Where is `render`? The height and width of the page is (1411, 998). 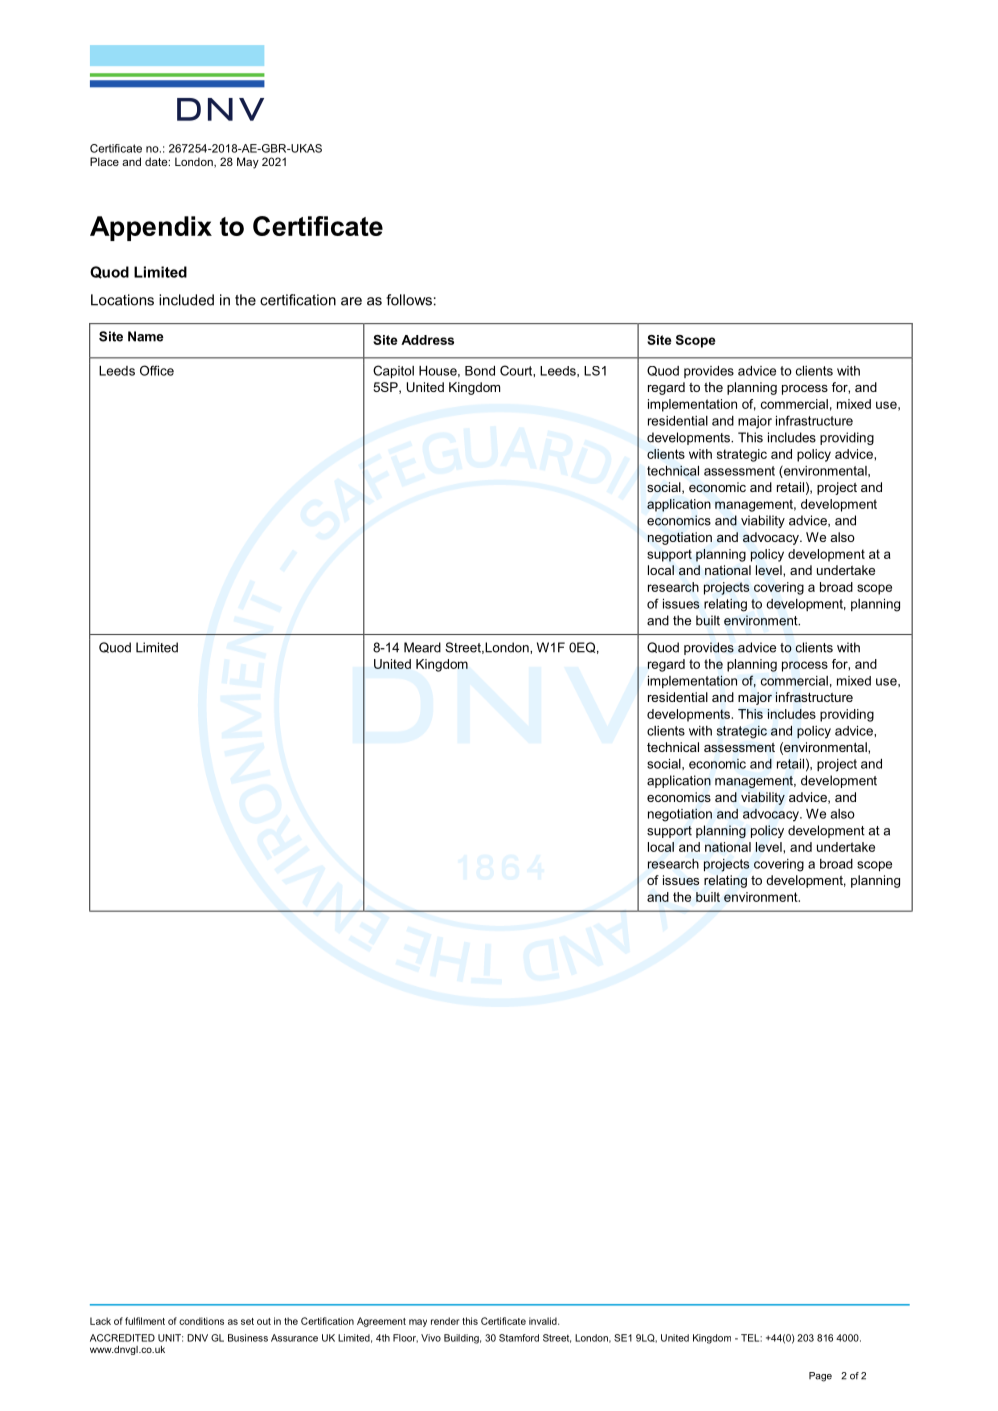
render is located at coordinates (445, 1321).
